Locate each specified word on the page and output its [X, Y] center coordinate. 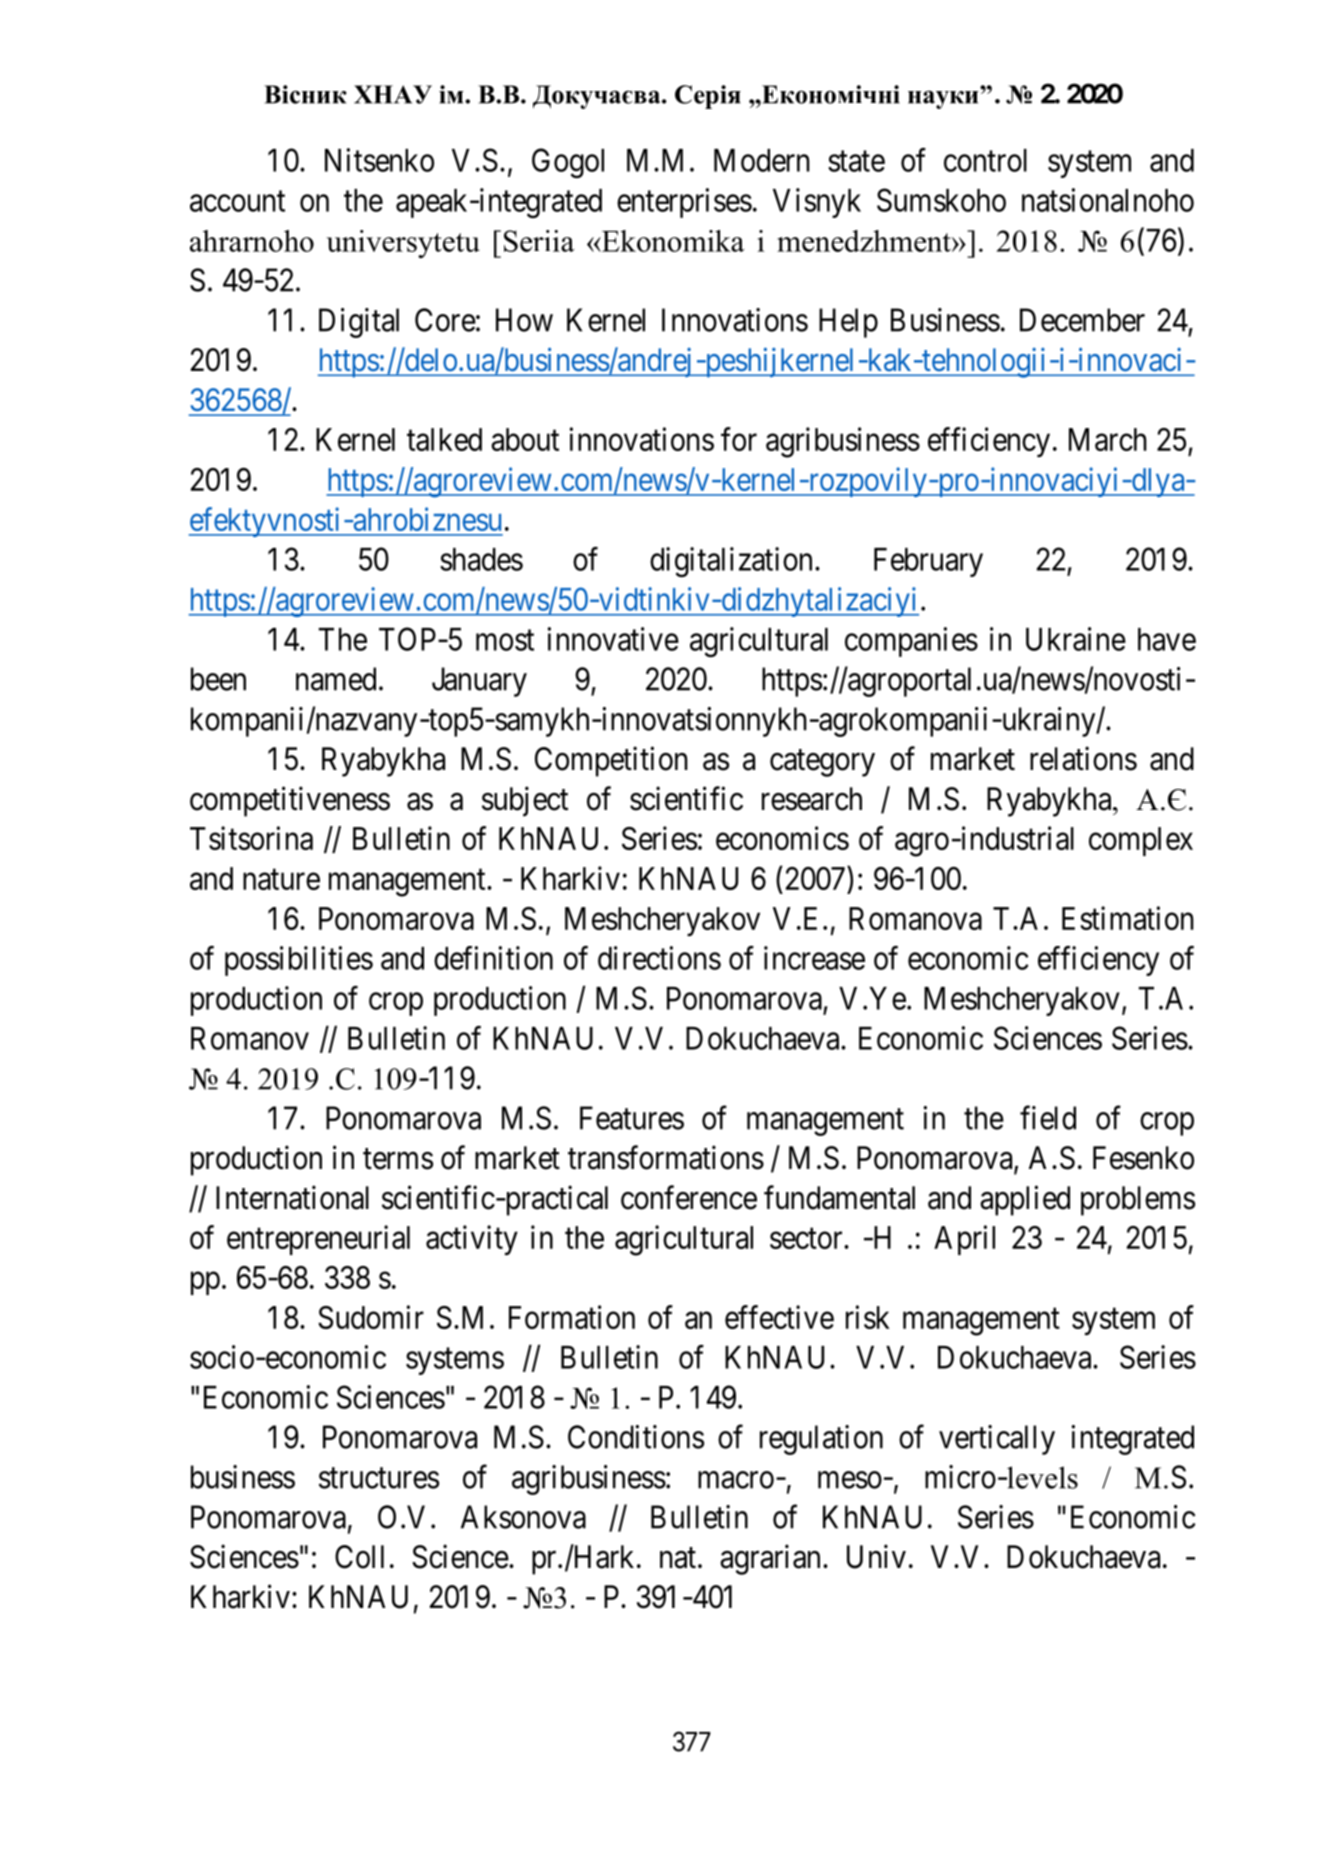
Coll [359, 1557]
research [812, 799]
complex [1141, 841]
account [237, 201]
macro [736, 1480]
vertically [997, 1440]
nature [281, 879]
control [985, 160]
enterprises [684, 203]
